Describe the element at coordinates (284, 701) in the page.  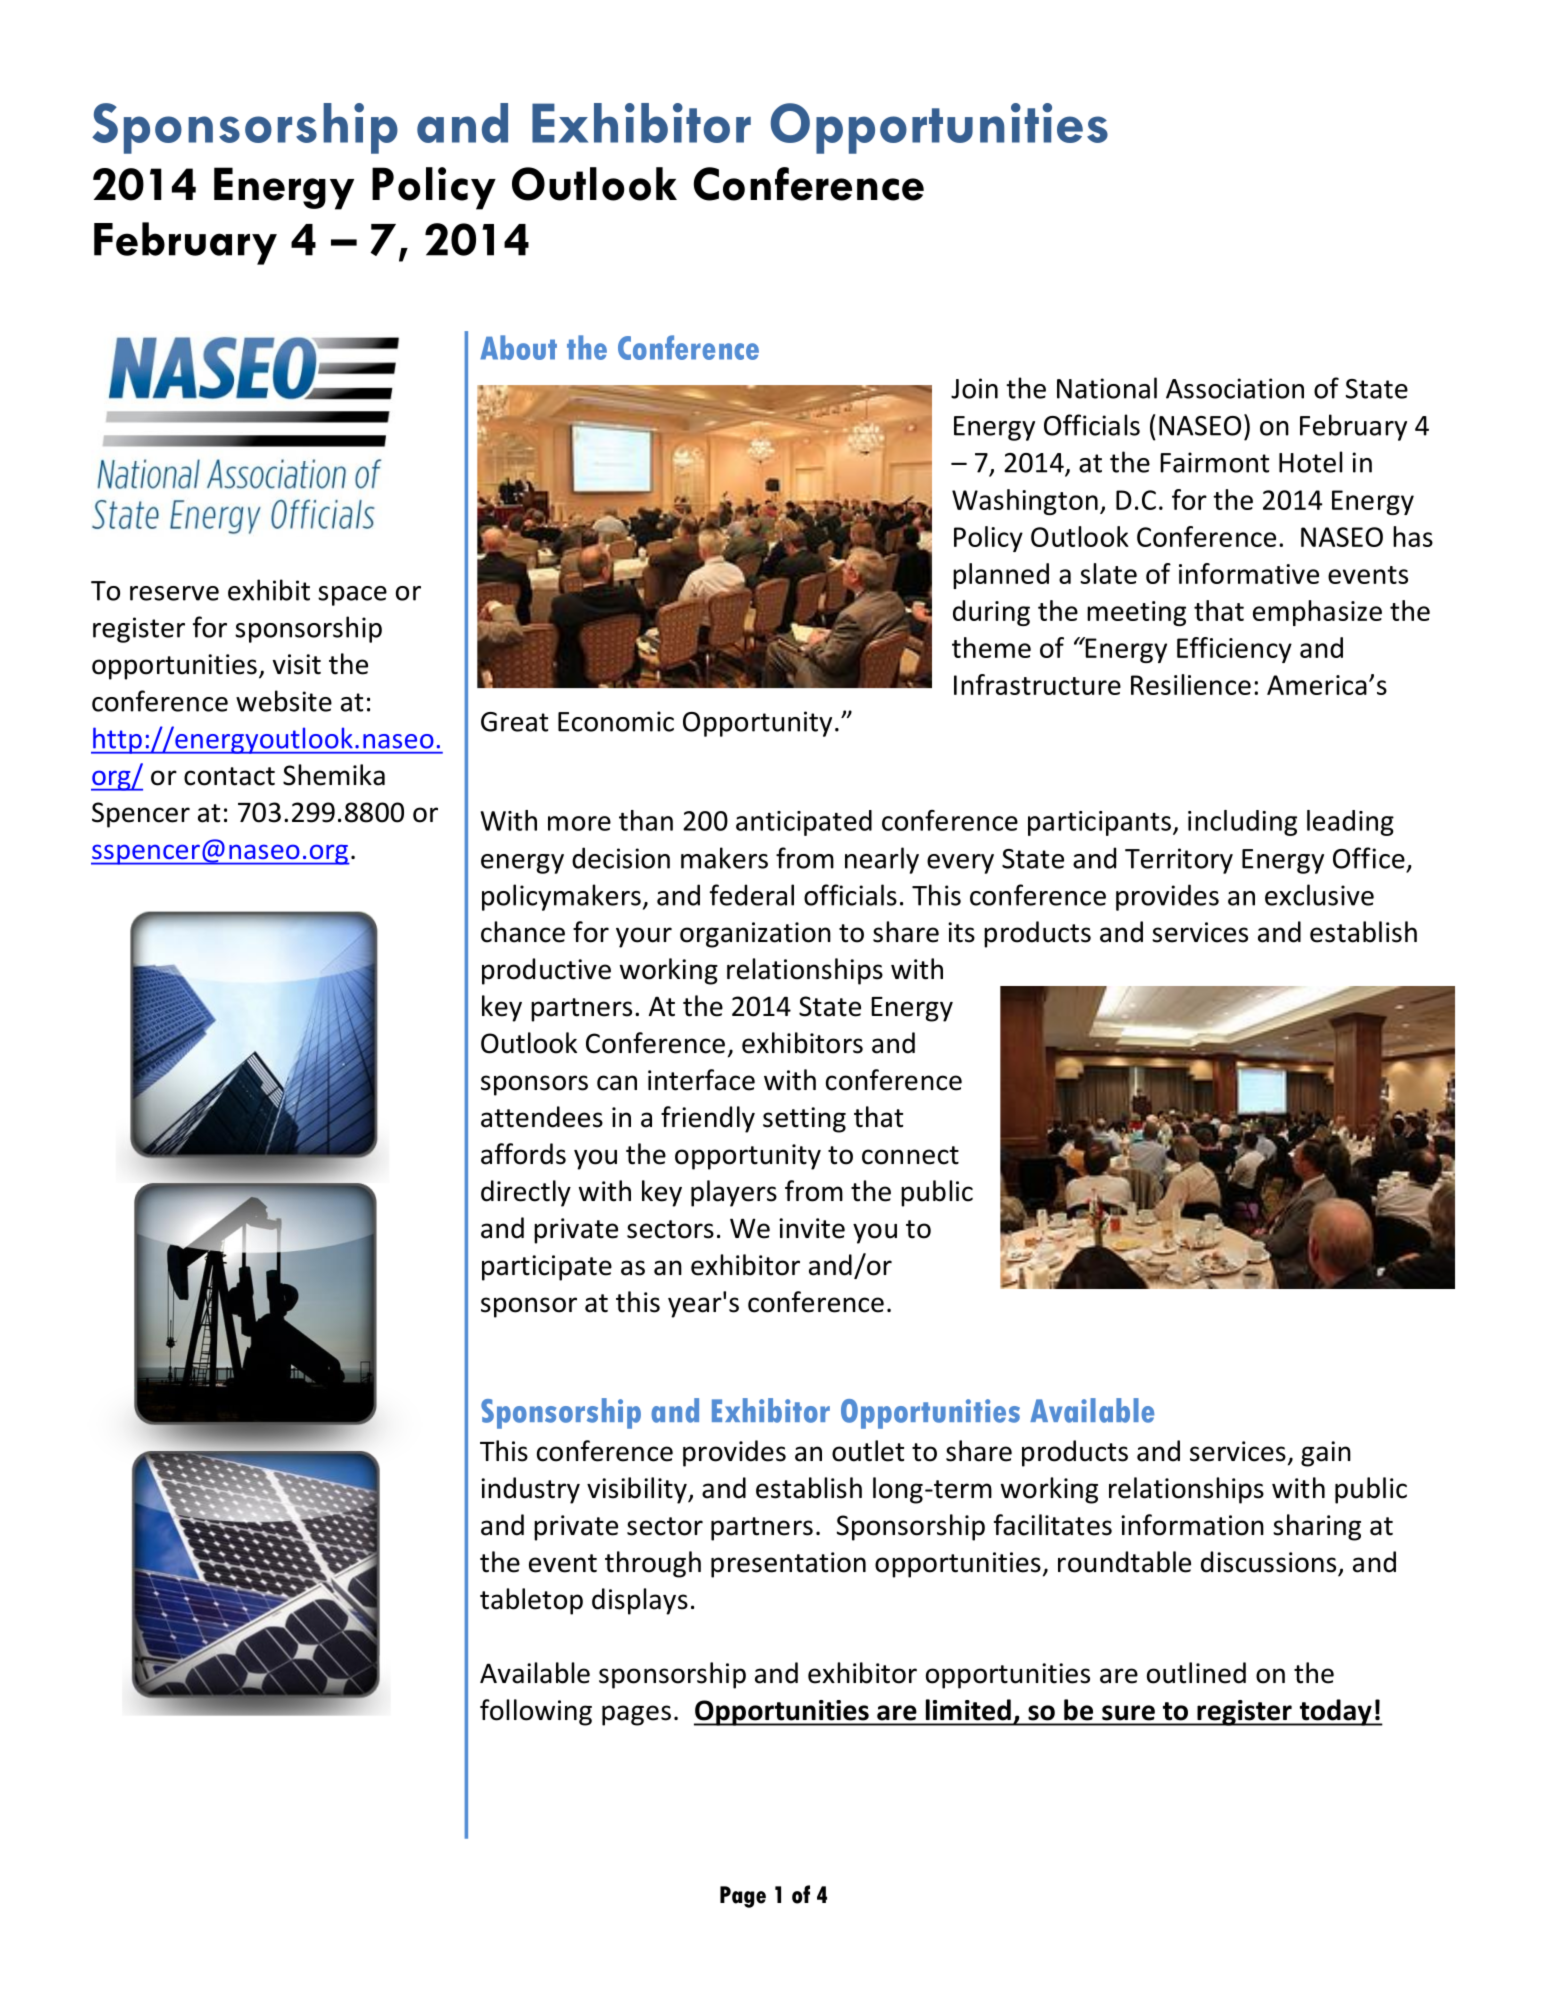
I see `website` at that location.
